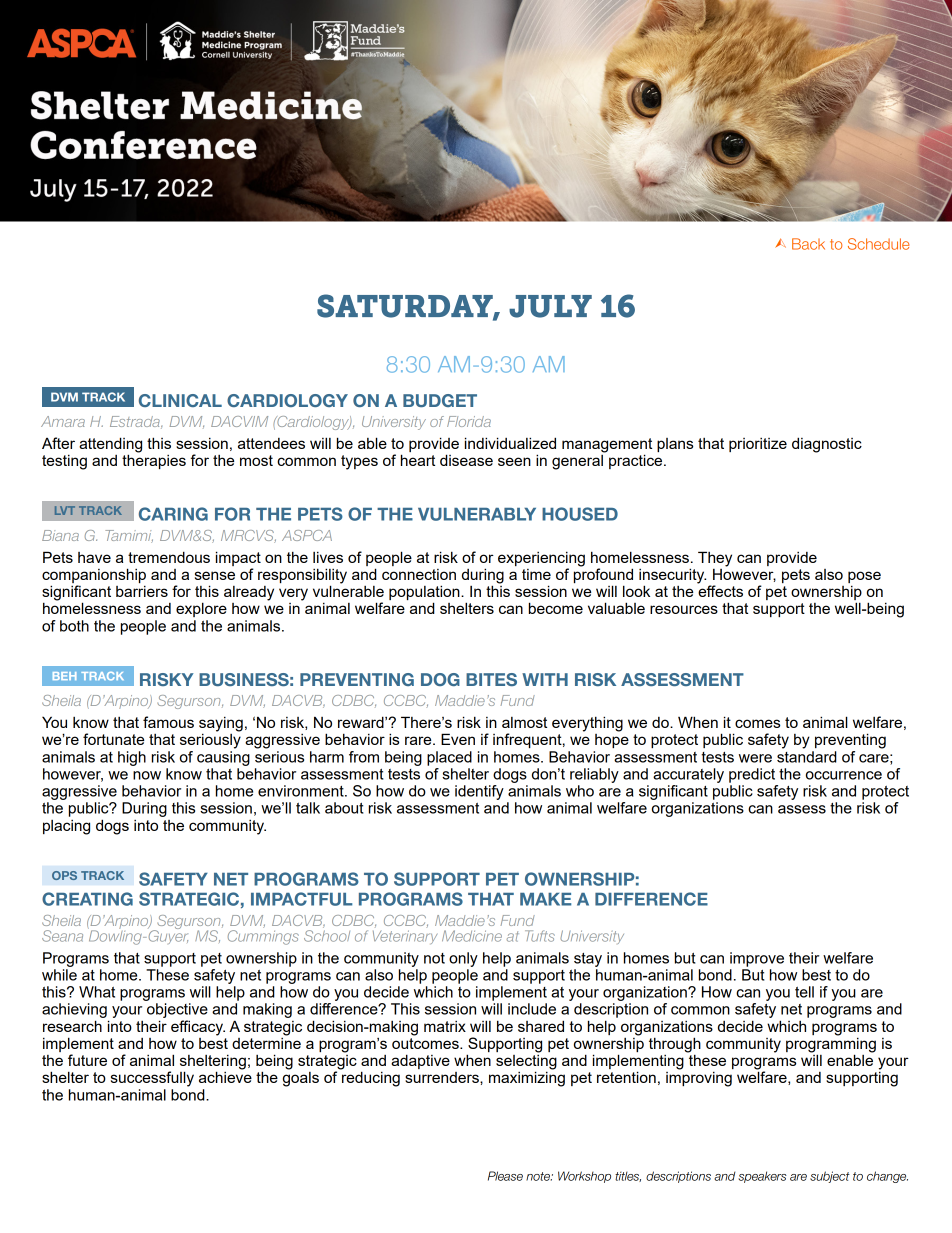  I want to click on tremendous, so click(169, 557).
